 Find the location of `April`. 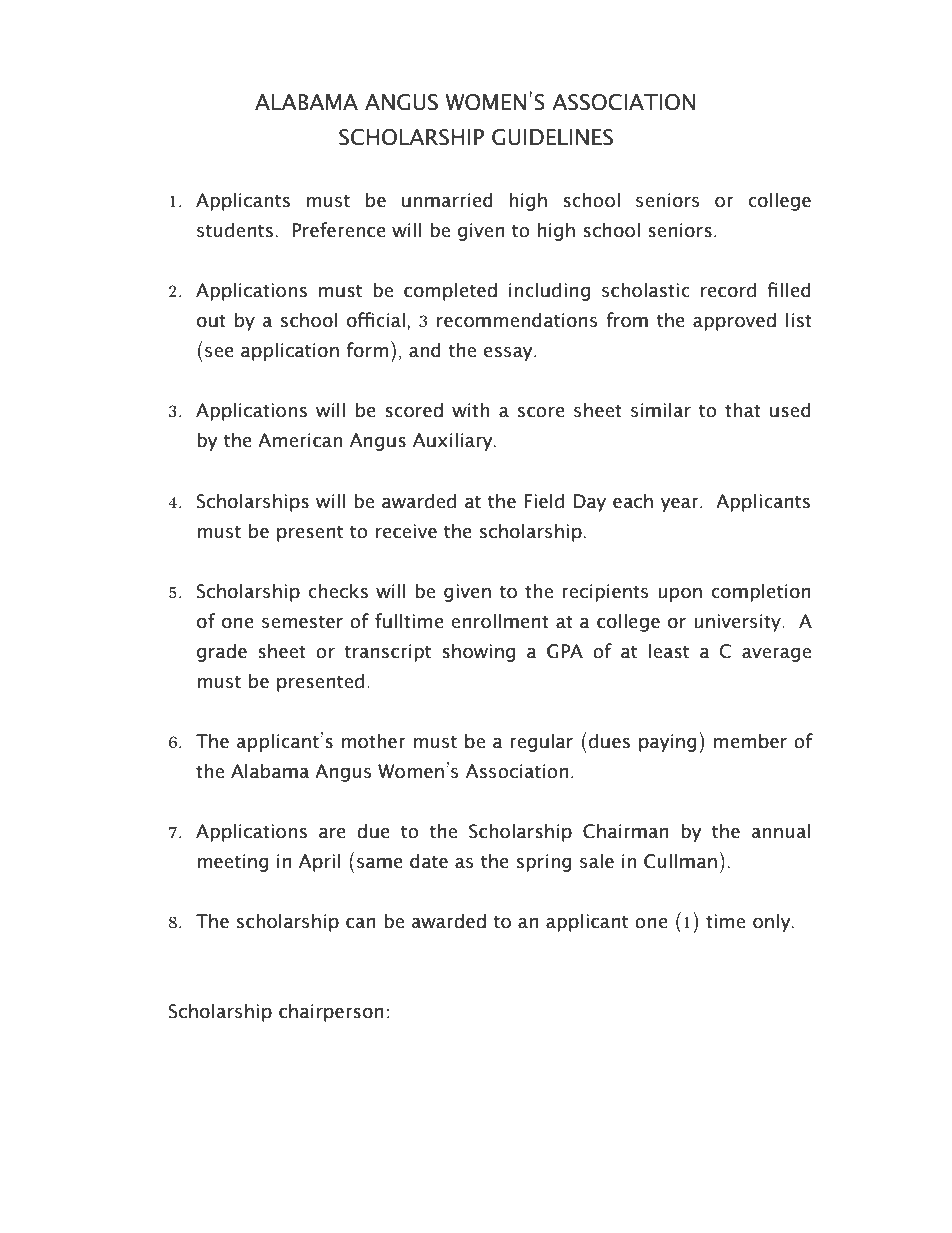

April is located at coordinates (319, 862).
